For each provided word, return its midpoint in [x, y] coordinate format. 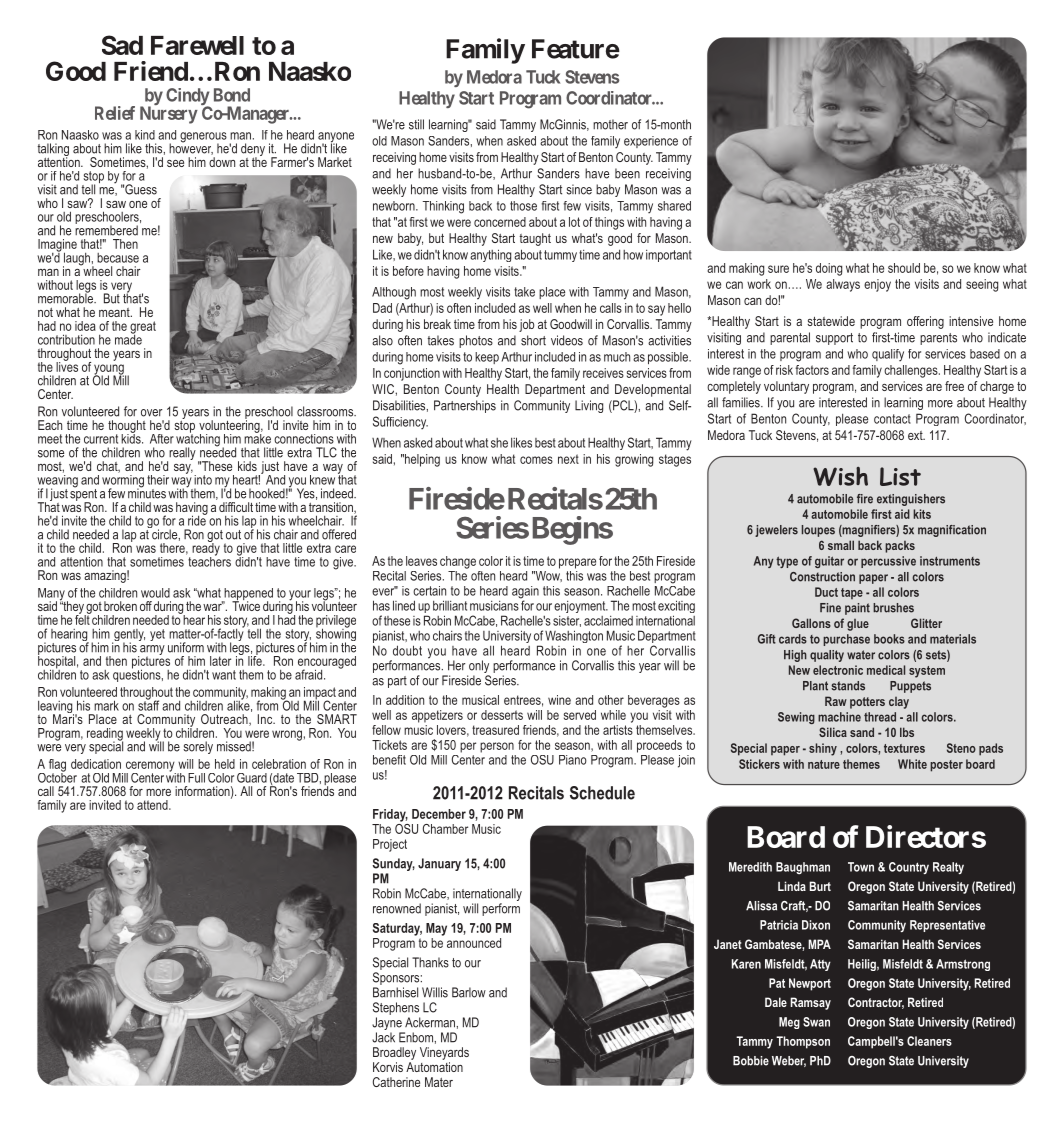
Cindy [188, 98]
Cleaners [929, 1041]
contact [892, 419]
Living [589, 406]
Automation [434, 1067]
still [416, 124]
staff [148, 704]
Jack [383, 1037]
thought [127, 427]
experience [651, 142]
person [497, 747]
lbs [907, 732]
